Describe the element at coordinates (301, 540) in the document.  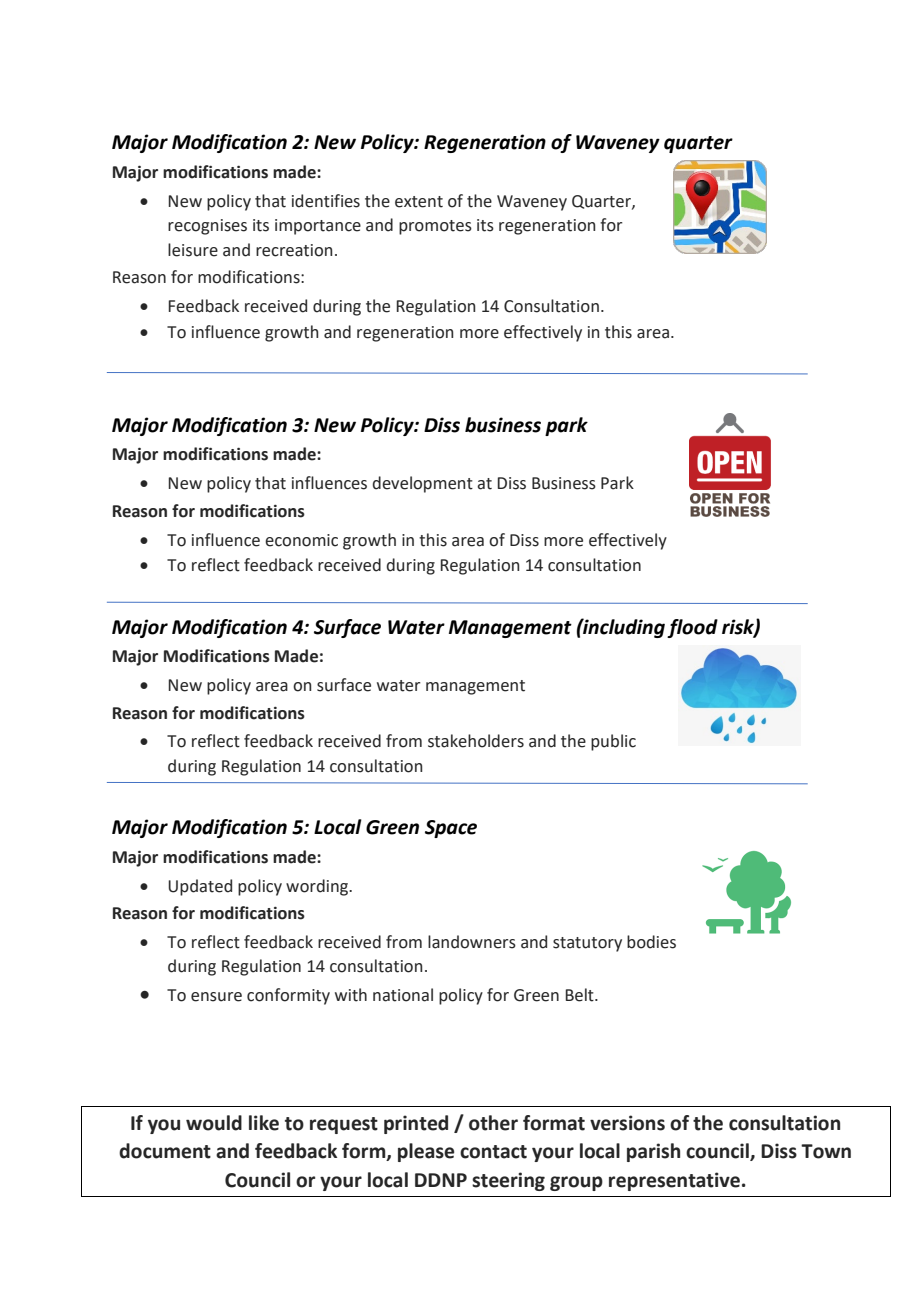
I see `economic` at that location.
